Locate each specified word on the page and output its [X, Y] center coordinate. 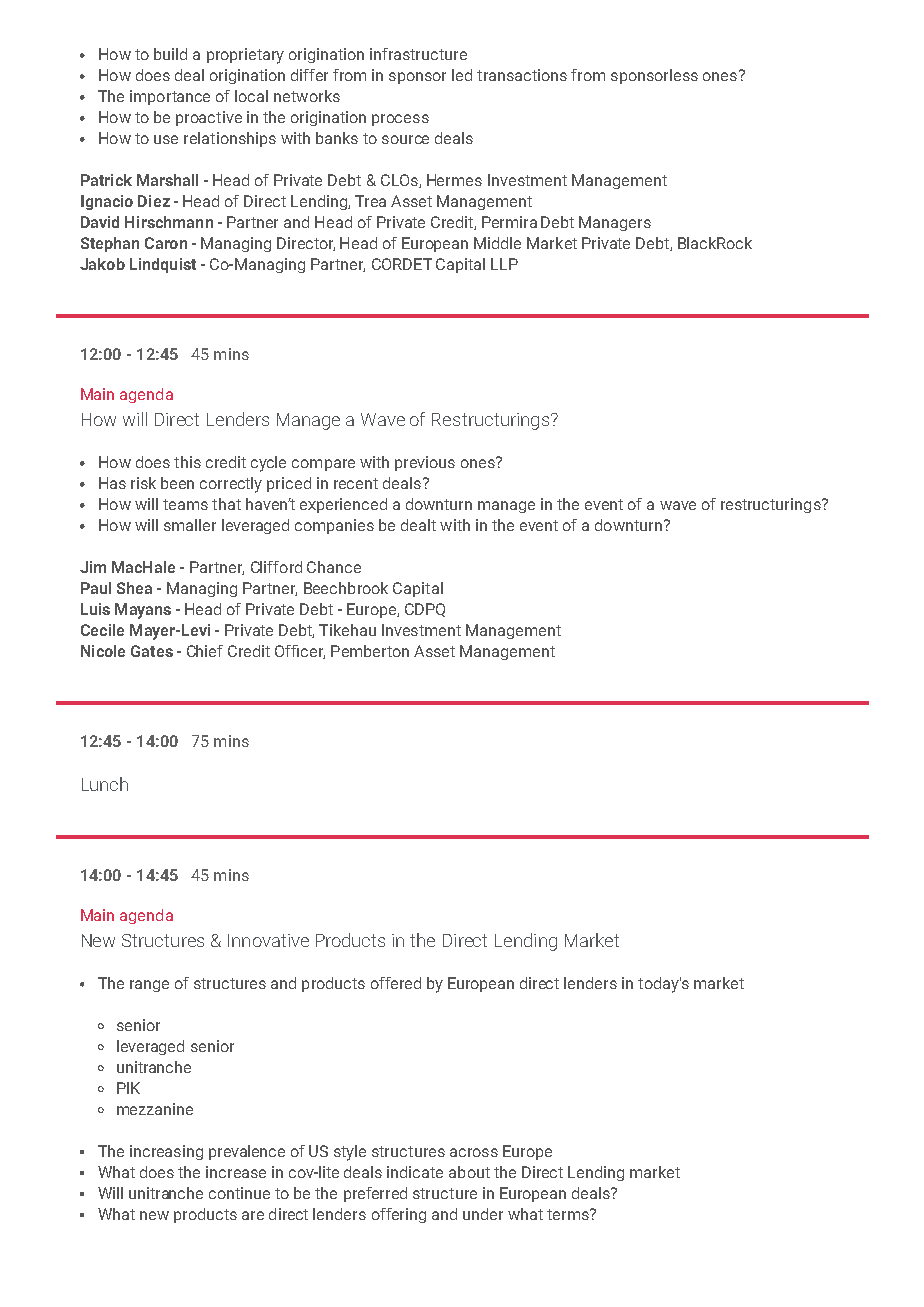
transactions [522, 75]
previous [425, 463]
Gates [152, 651]
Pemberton [370, 651]
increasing [166, 1152]
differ [309, 75]
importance [170, 97]
